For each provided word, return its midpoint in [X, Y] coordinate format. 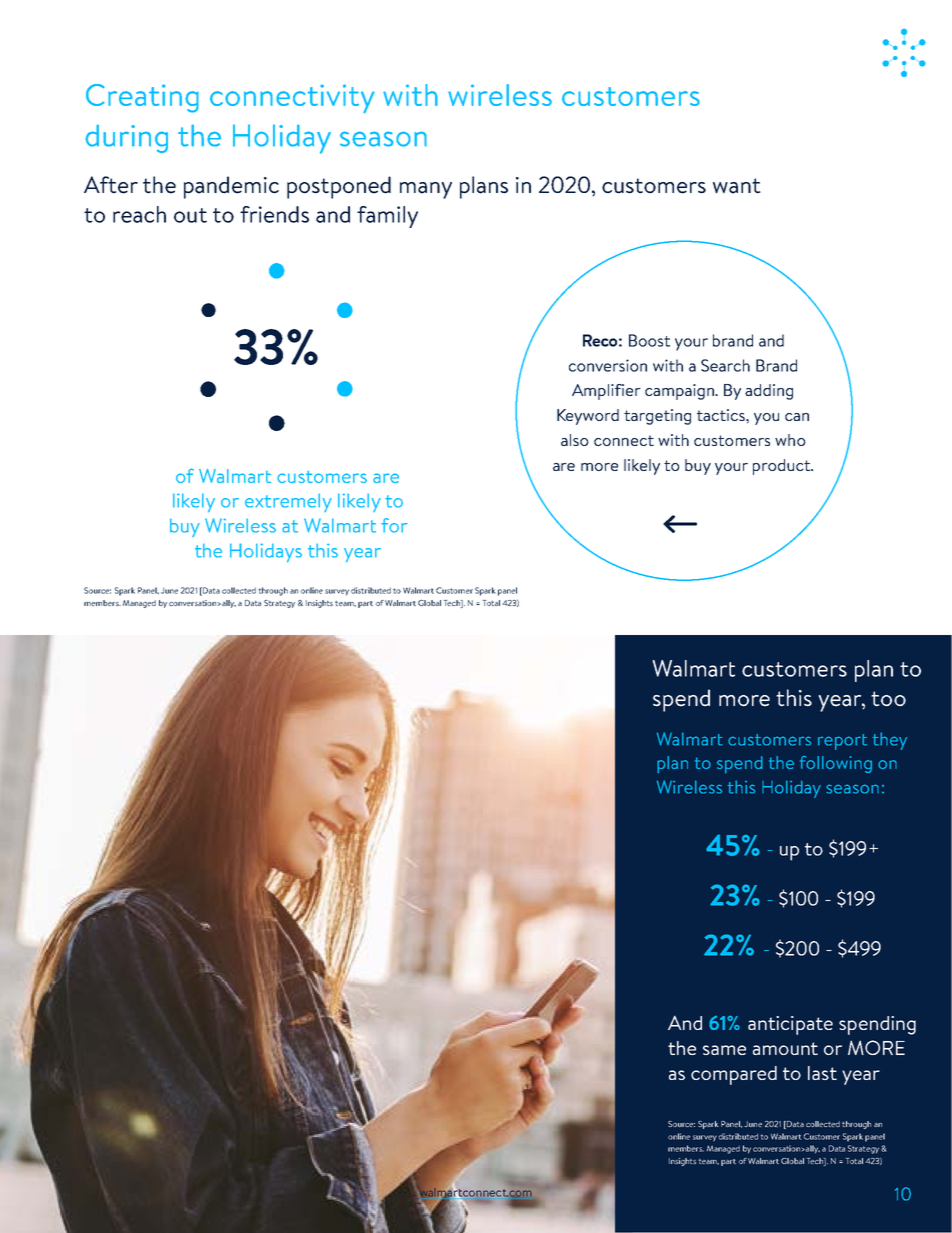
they [889, 741]
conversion [608, 365]
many [426, 190]
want [737, 186]
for [394, 525]
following [836, 764]
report [842, 742]
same [724, 1050]
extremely [288, 502]
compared [734, 1075]
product [783, 467]
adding [769, 392]
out [190, 215]
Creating [142, 98]
